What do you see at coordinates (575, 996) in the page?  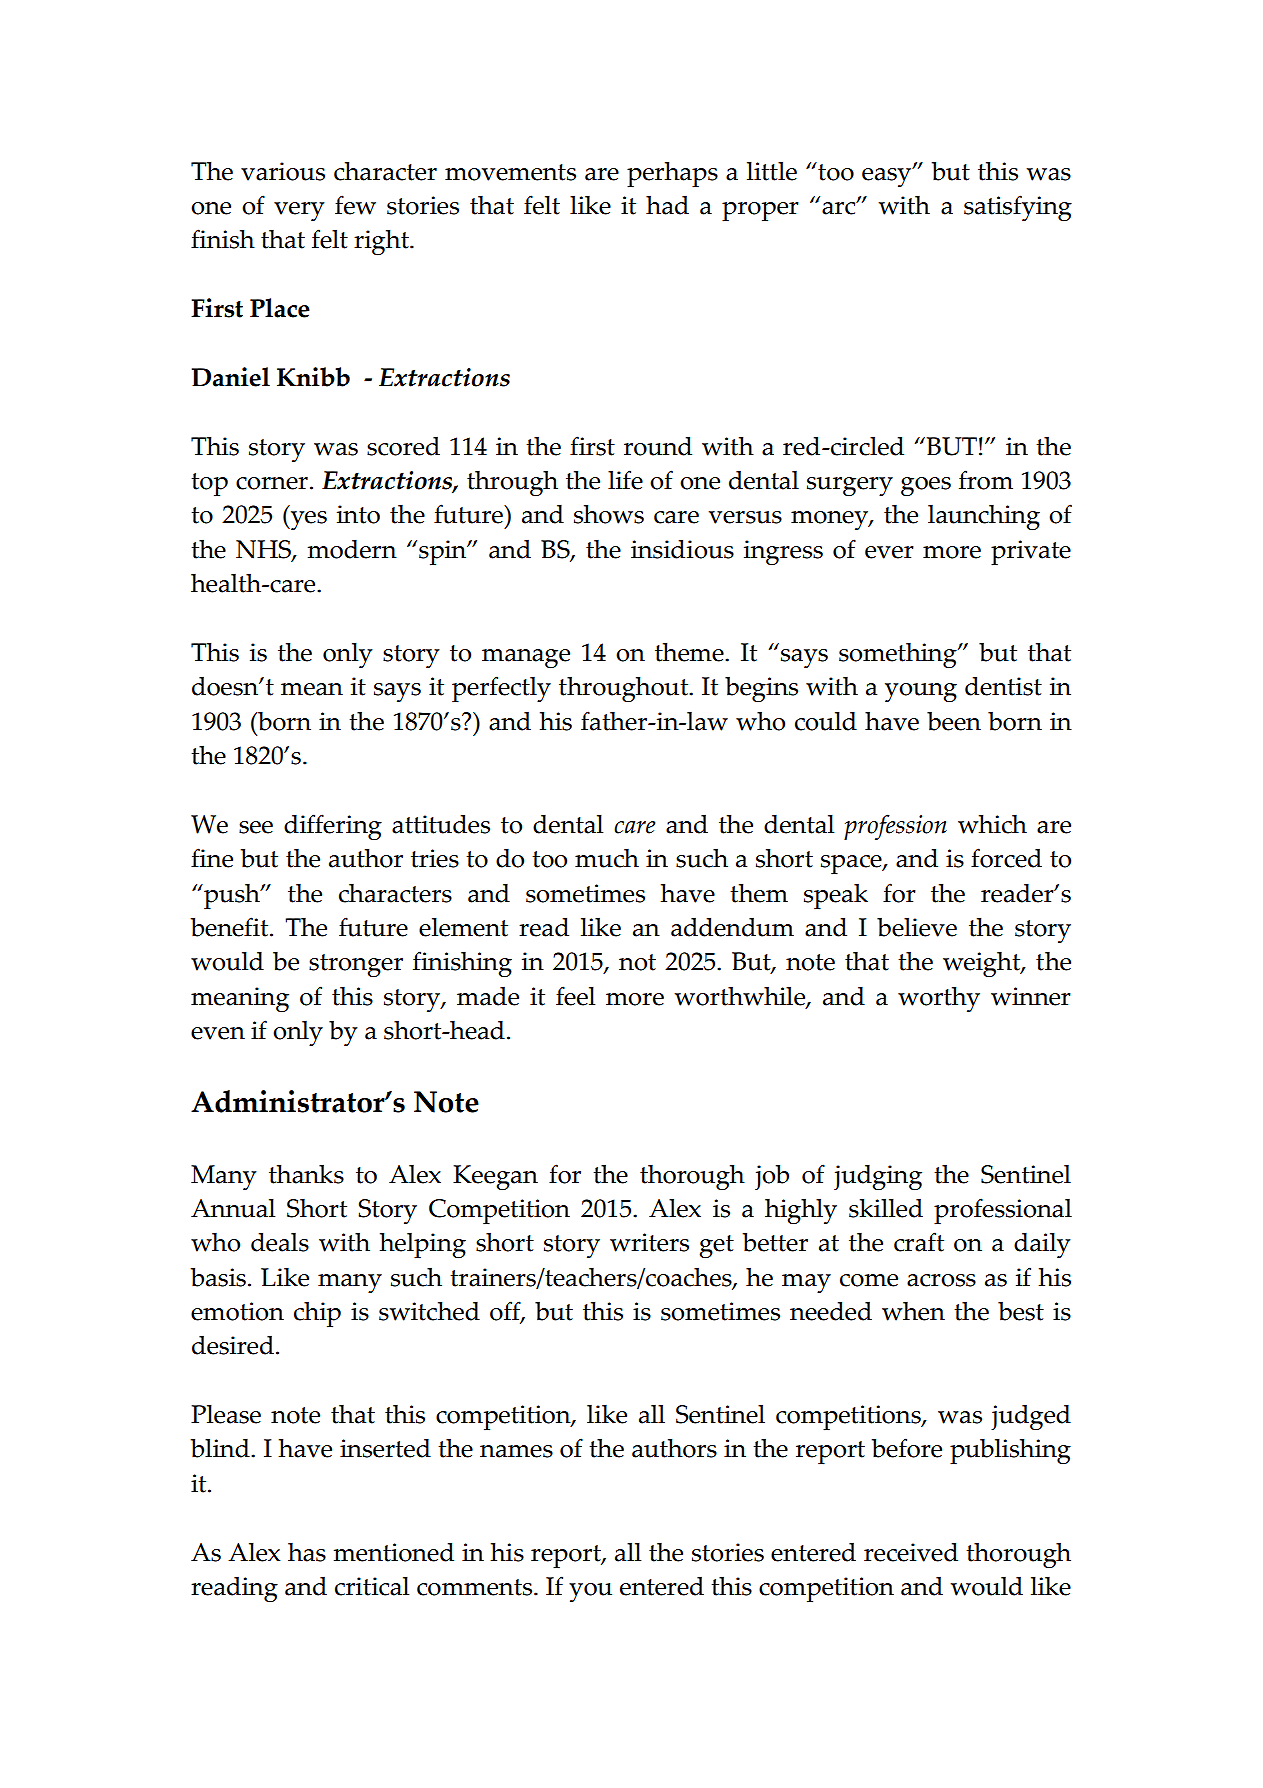 I see `feel` at bounding box center [575, 996].
